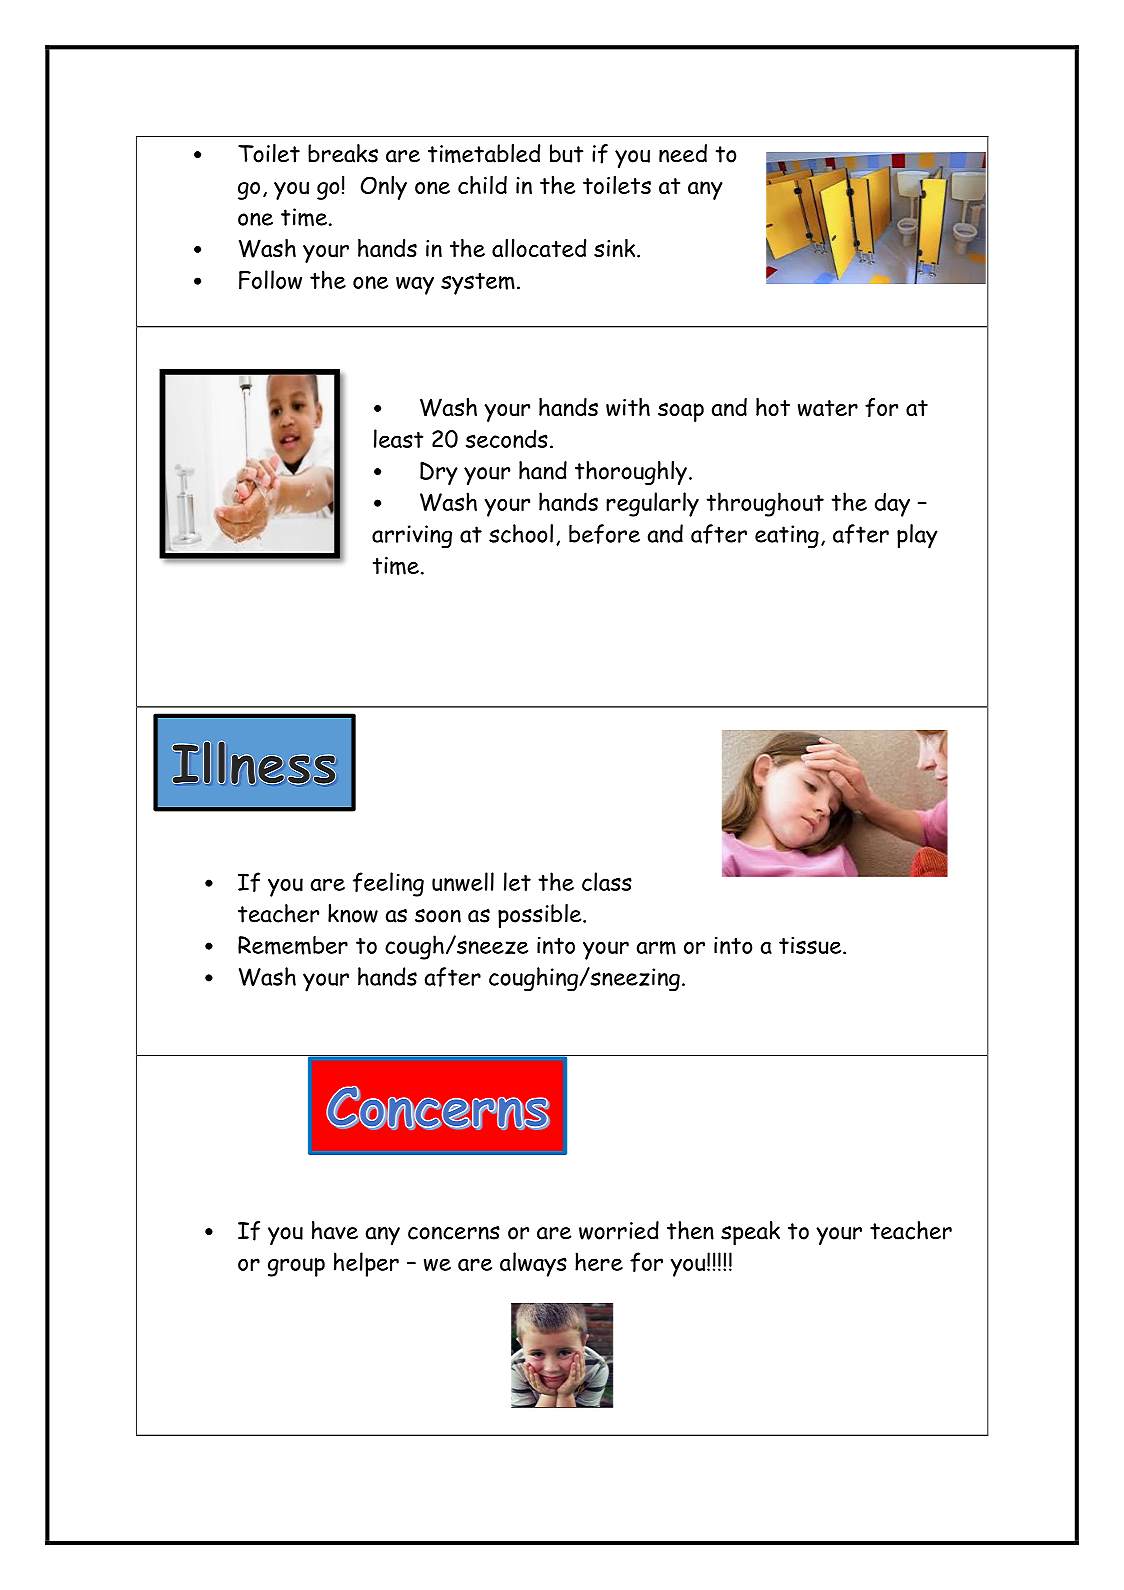 The image size is (1124, 1590). What do you see at coordinates (566, 153) in the screenshot?
I see `but` at bounding box center [566, 153].
